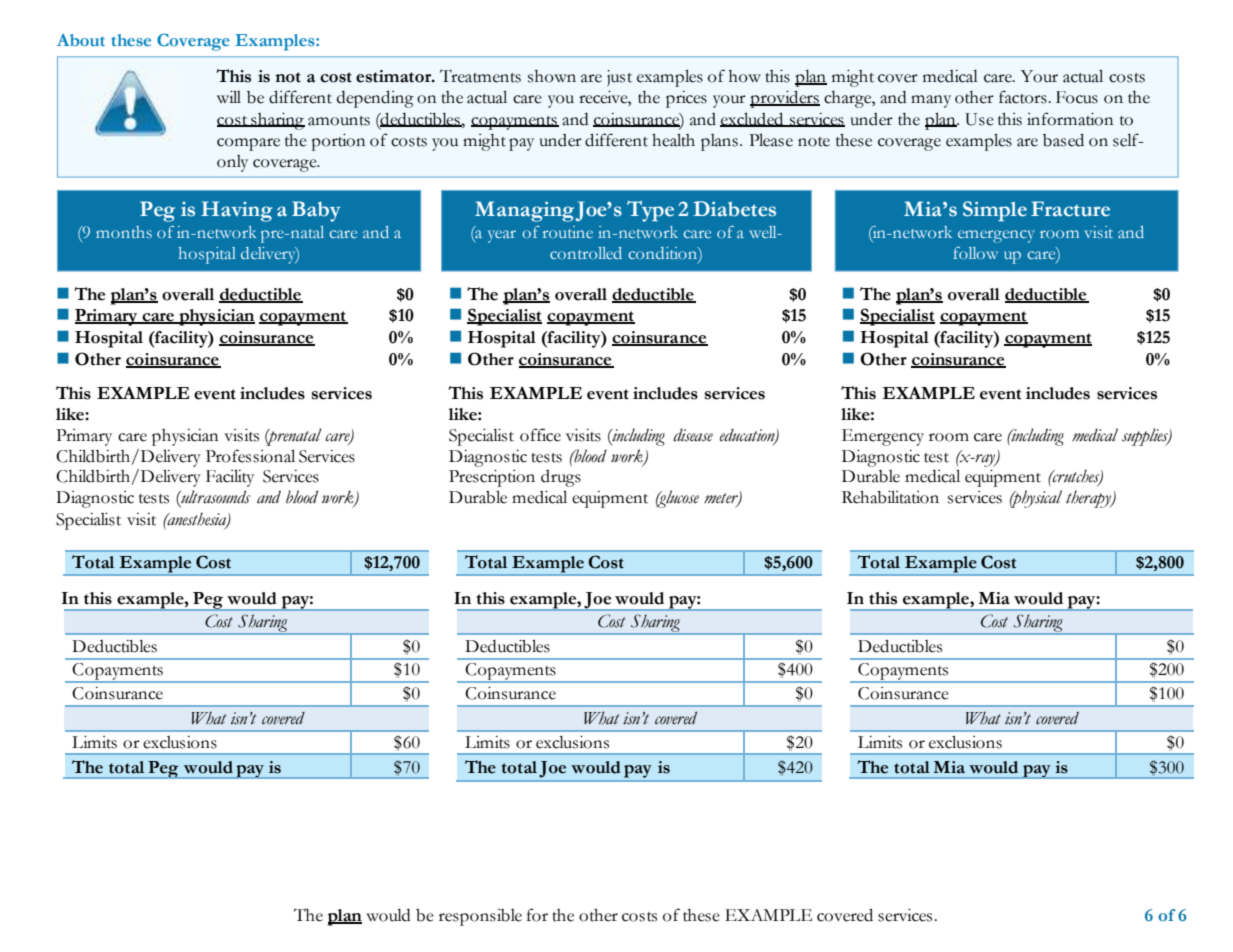 This image has width=1233, height=952. Describe the element at coordinates (250, 456) in the image. I see `Professional` at that location.
